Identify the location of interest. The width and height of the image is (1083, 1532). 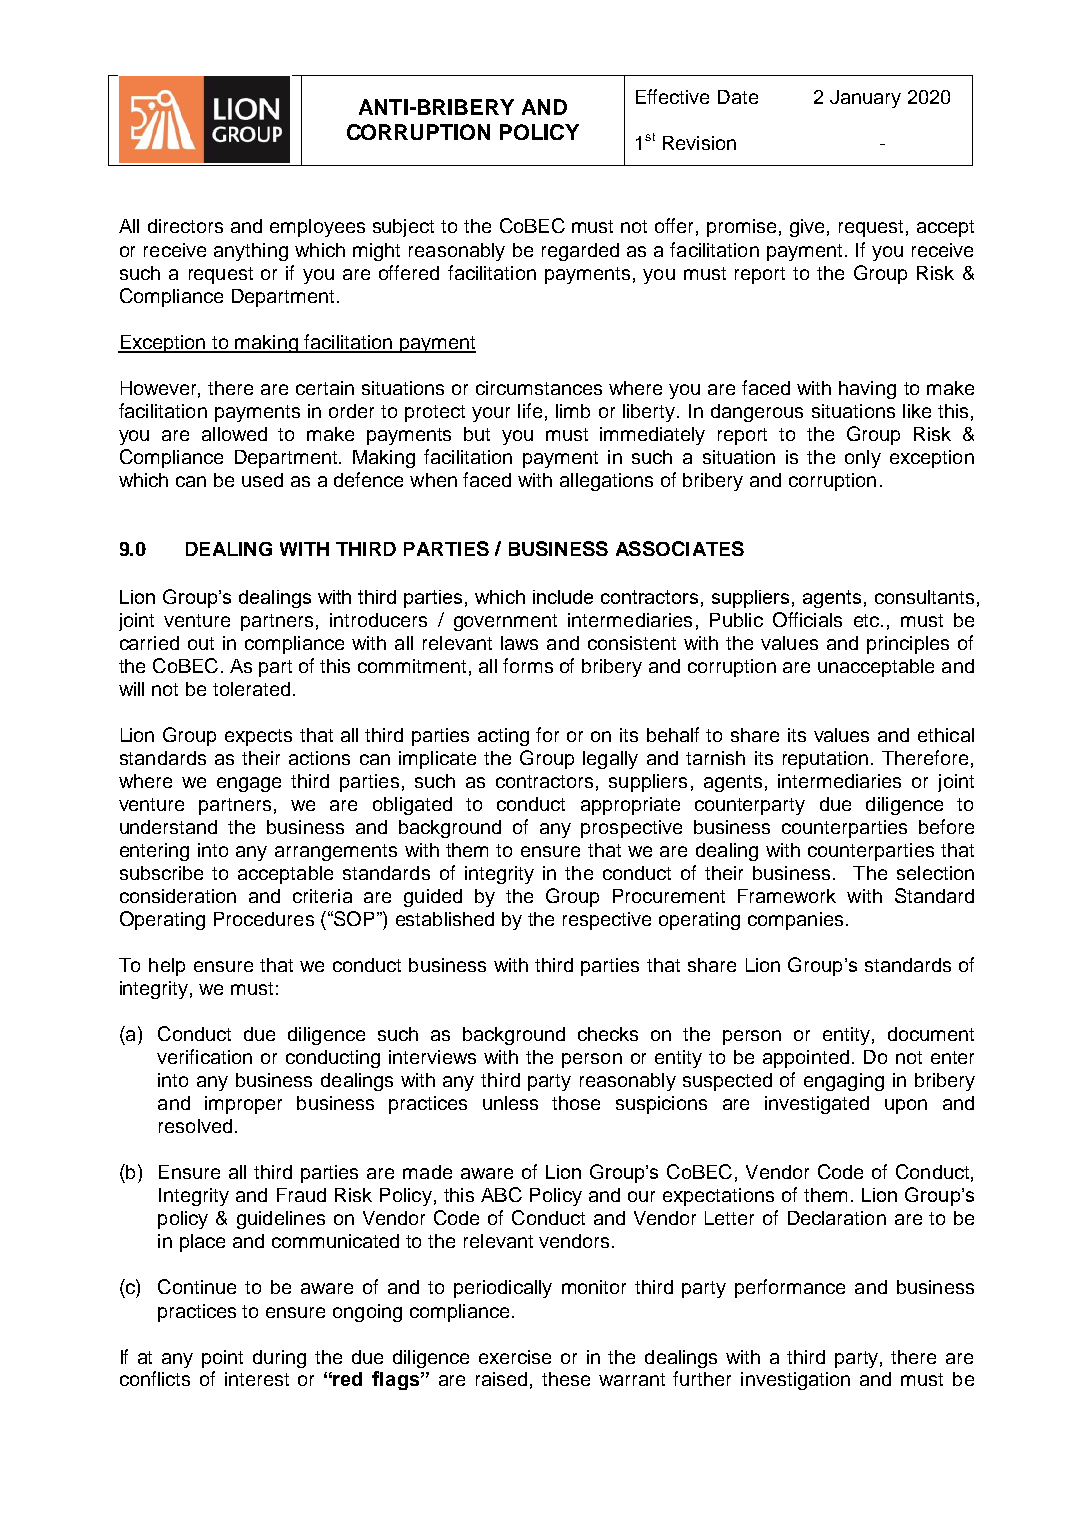
(257, 1379).
